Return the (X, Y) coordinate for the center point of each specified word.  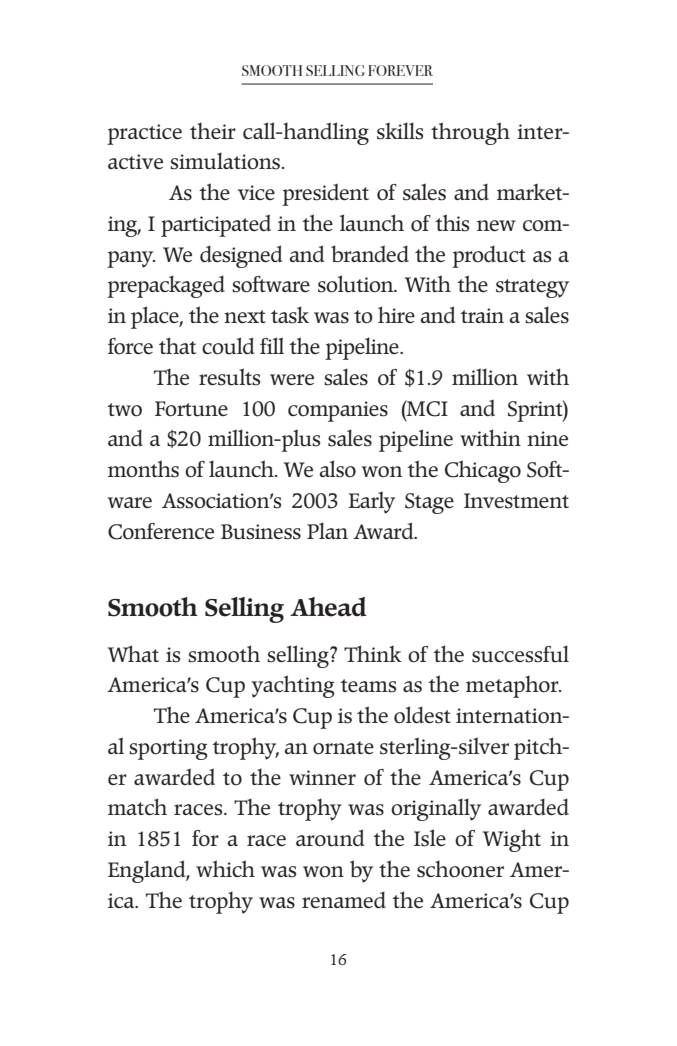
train (482, 315)
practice (144, 134)
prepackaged (166, 286)
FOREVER (400, 70)
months (143, 469)
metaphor (513, 686)
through (470, 133)
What (133, 653)
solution (357, 284)
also (337, 469)
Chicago (483, 471)
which (225, 868)
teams (368, 686)
